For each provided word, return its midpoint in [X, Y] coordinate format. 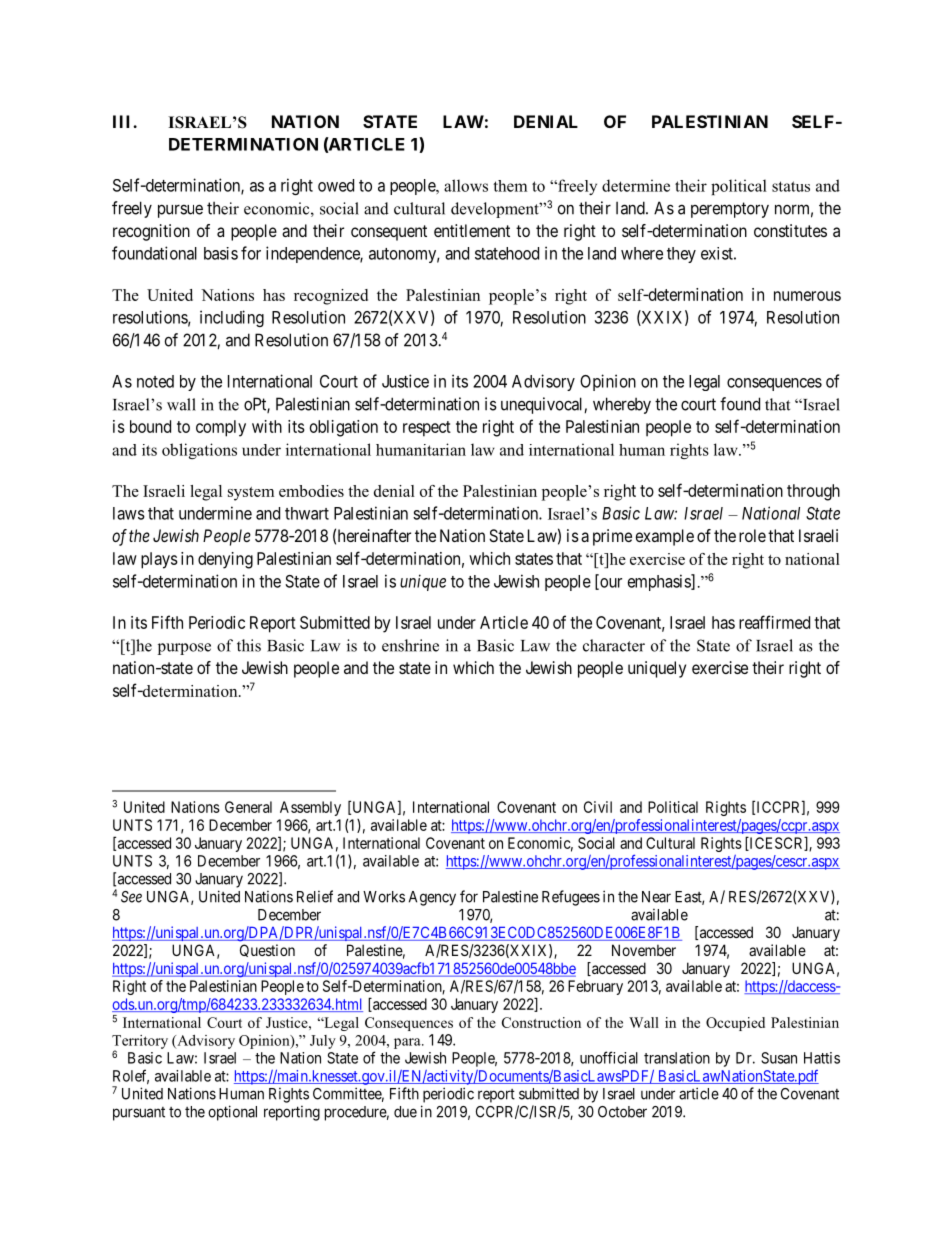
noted [155, 381]
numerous [807, 296]
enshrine [410, 645]
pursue [180, 211]
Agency [432, 898]
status [791, 186]
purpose [184, 649]
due [405, 1112]
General [248, 807]
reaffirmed [774, 622]
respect [427, 429]
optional [232, 1113]
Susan [779, 1058]
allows [466, 185]
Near [656, 897]
